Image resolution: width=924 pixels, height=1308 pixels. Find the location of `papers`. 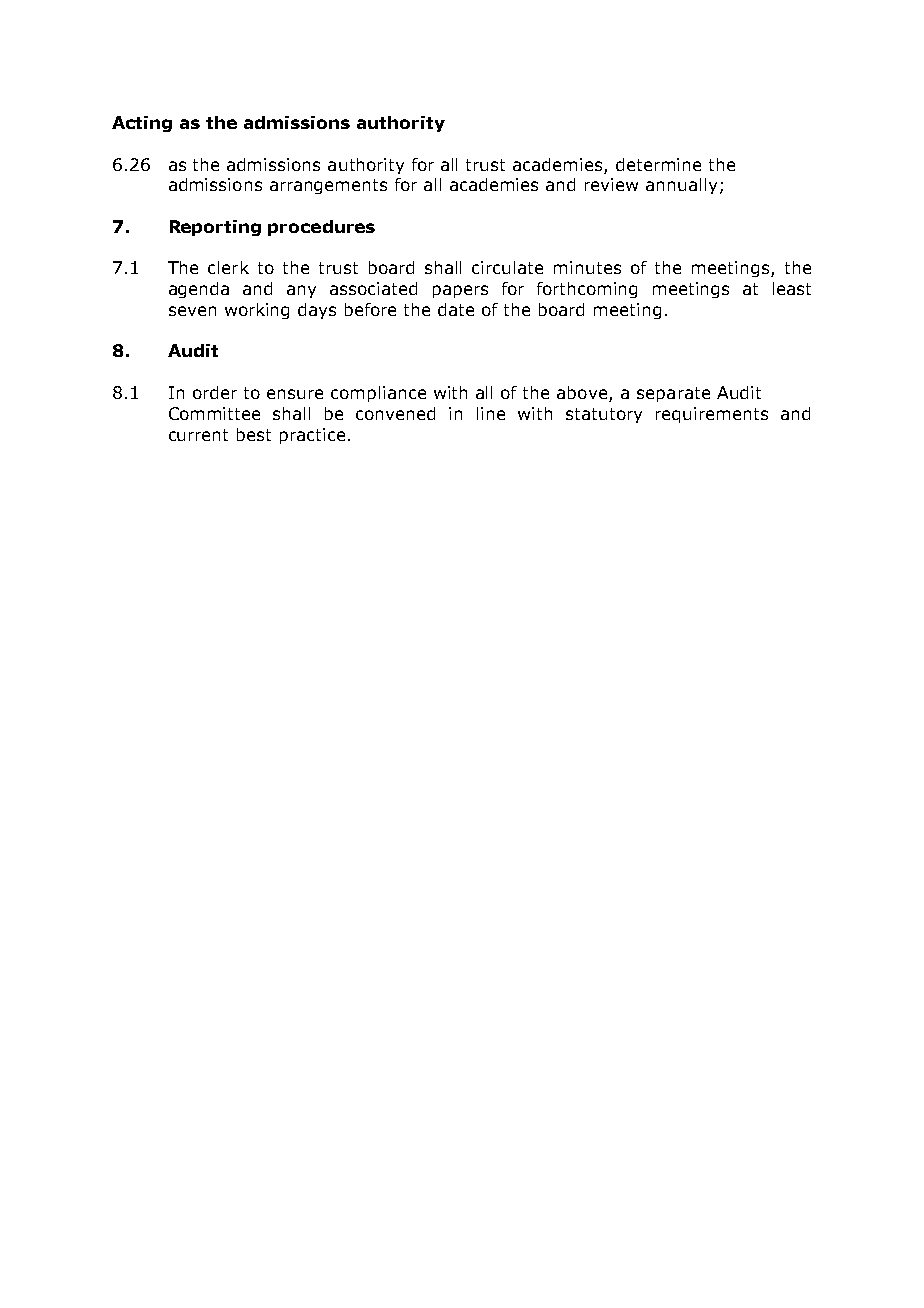

papers is located at coordinates (460, 291).
